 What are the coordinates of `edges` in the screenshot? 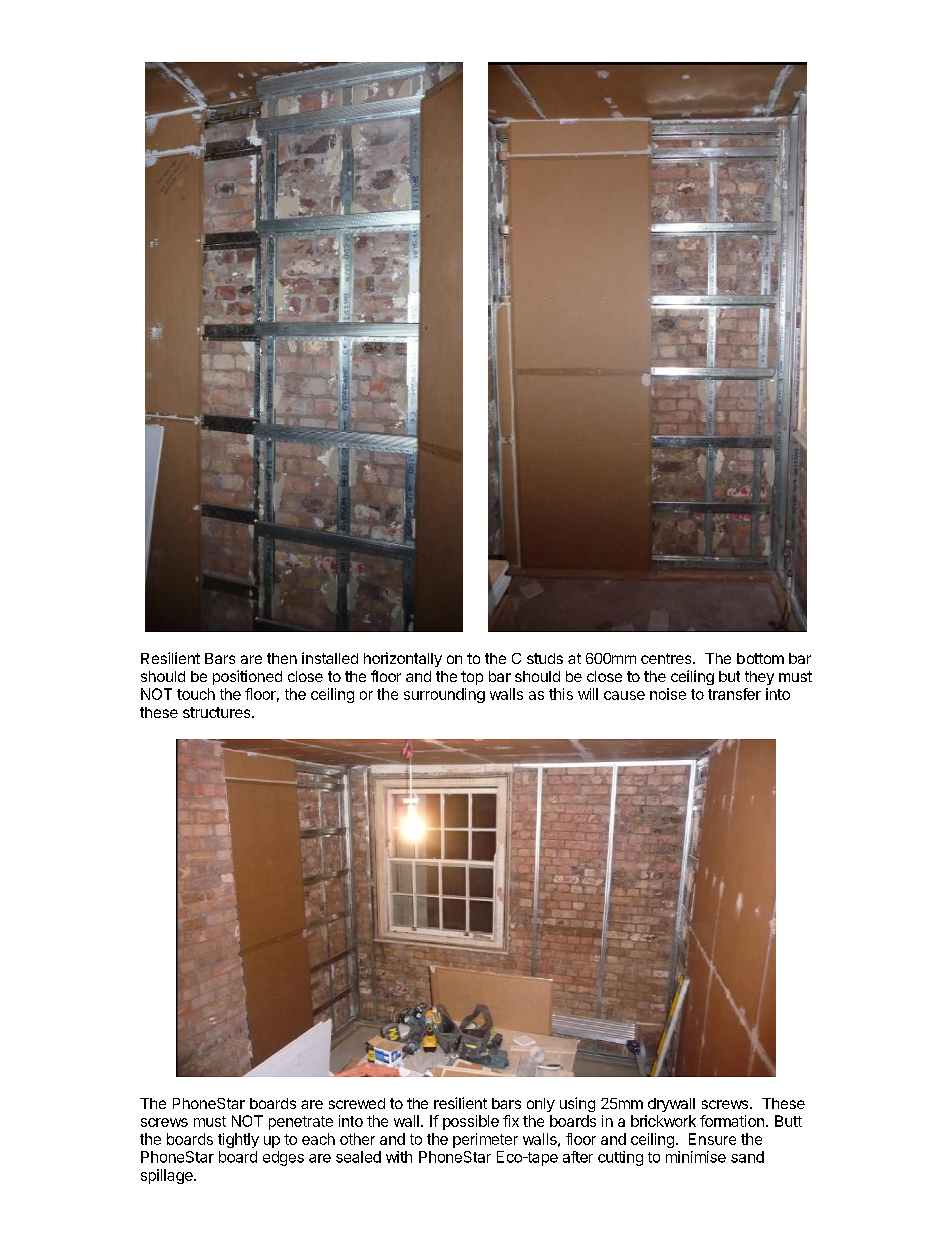 It's located at (283, 1158).
